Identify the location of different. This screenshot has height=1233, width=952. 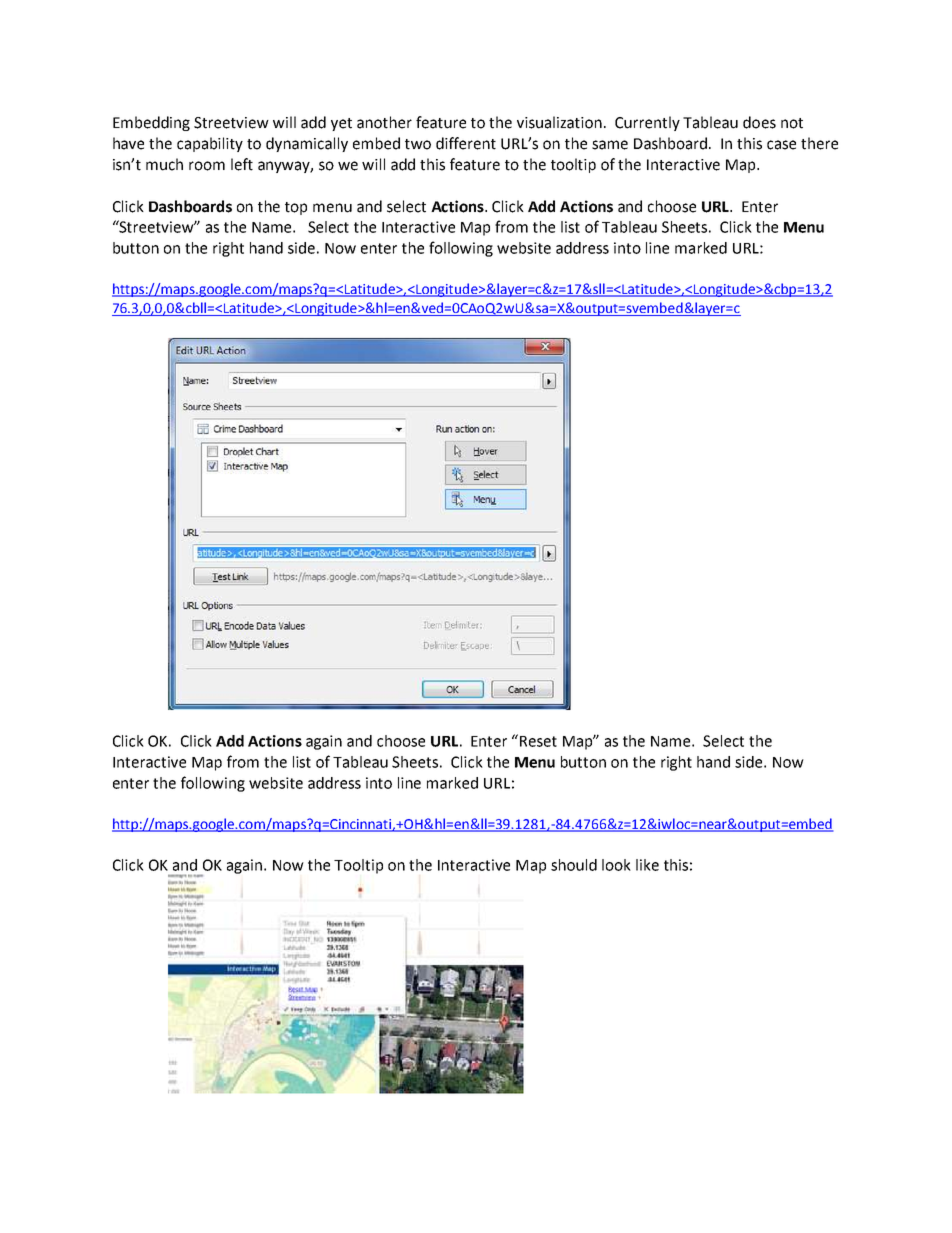
(466, 143).
